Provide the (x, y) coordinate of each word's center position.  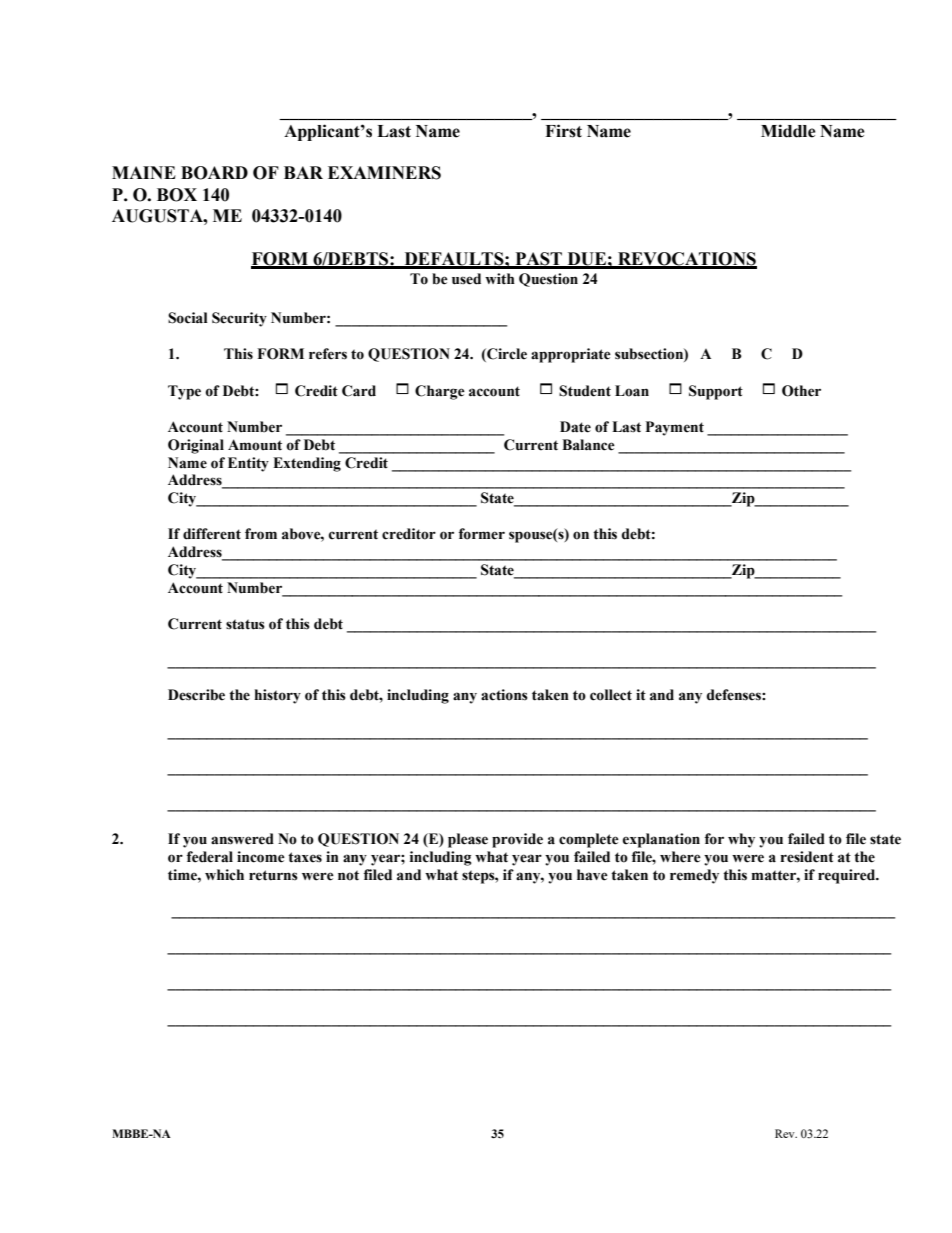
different (212, 534)
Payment (675, 428)
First (563, 131)
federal (210, 857)
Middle (788, 131)
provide (517, 840)
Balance (588, 445)
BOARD (214, 173)
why (741, 840)
